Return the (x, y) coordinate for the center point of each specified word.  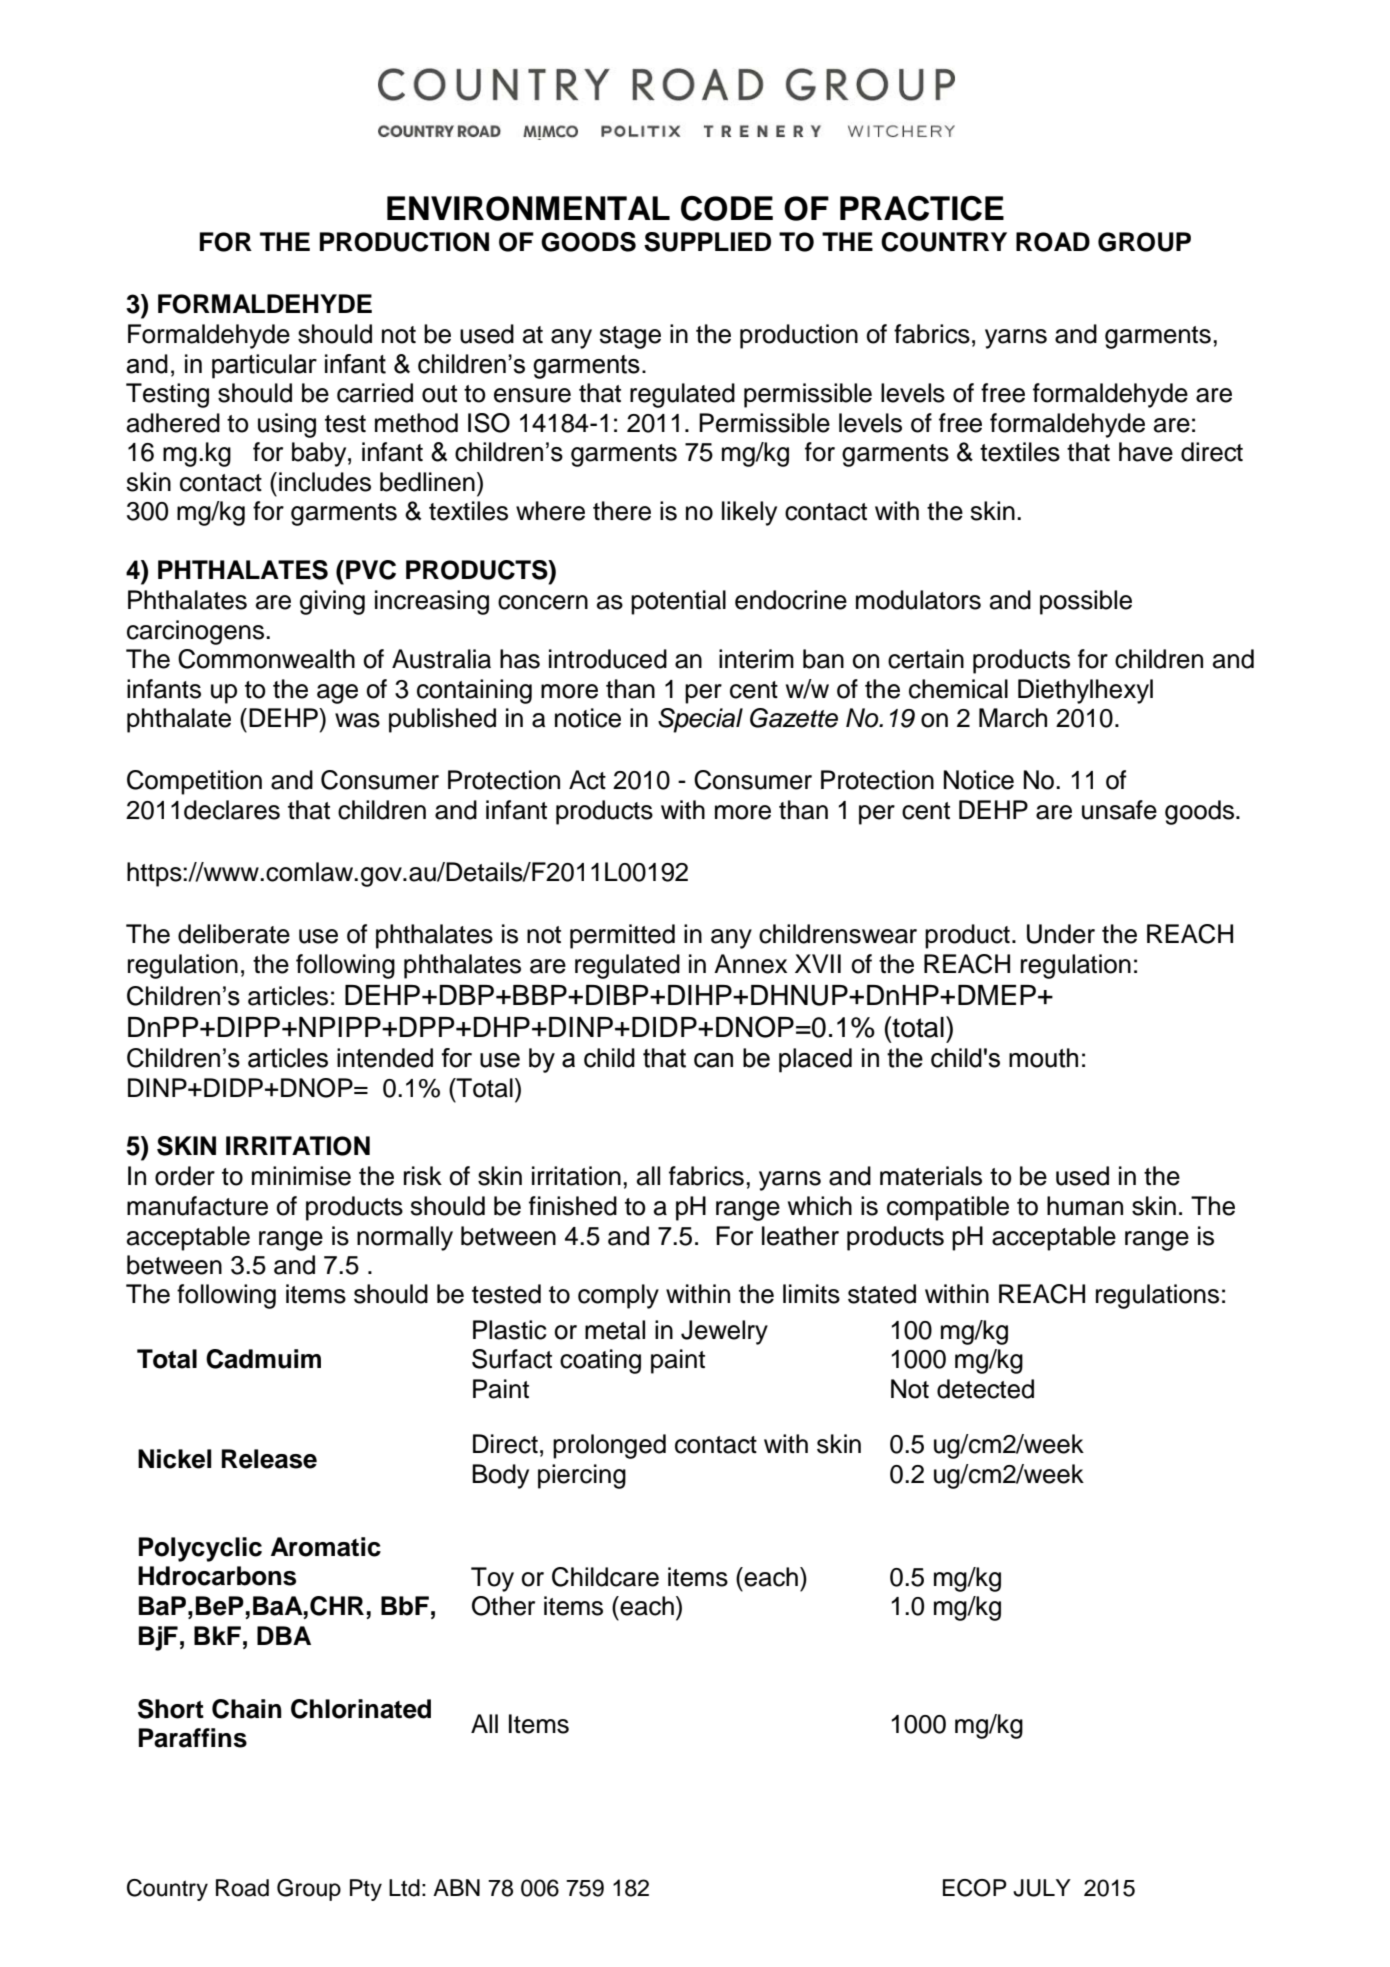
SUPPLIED (707, 242)
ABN (456, 1887)
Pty (366, 1890)
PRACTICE (922, 208)
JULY (1042, 1888)
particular (264, 366)
